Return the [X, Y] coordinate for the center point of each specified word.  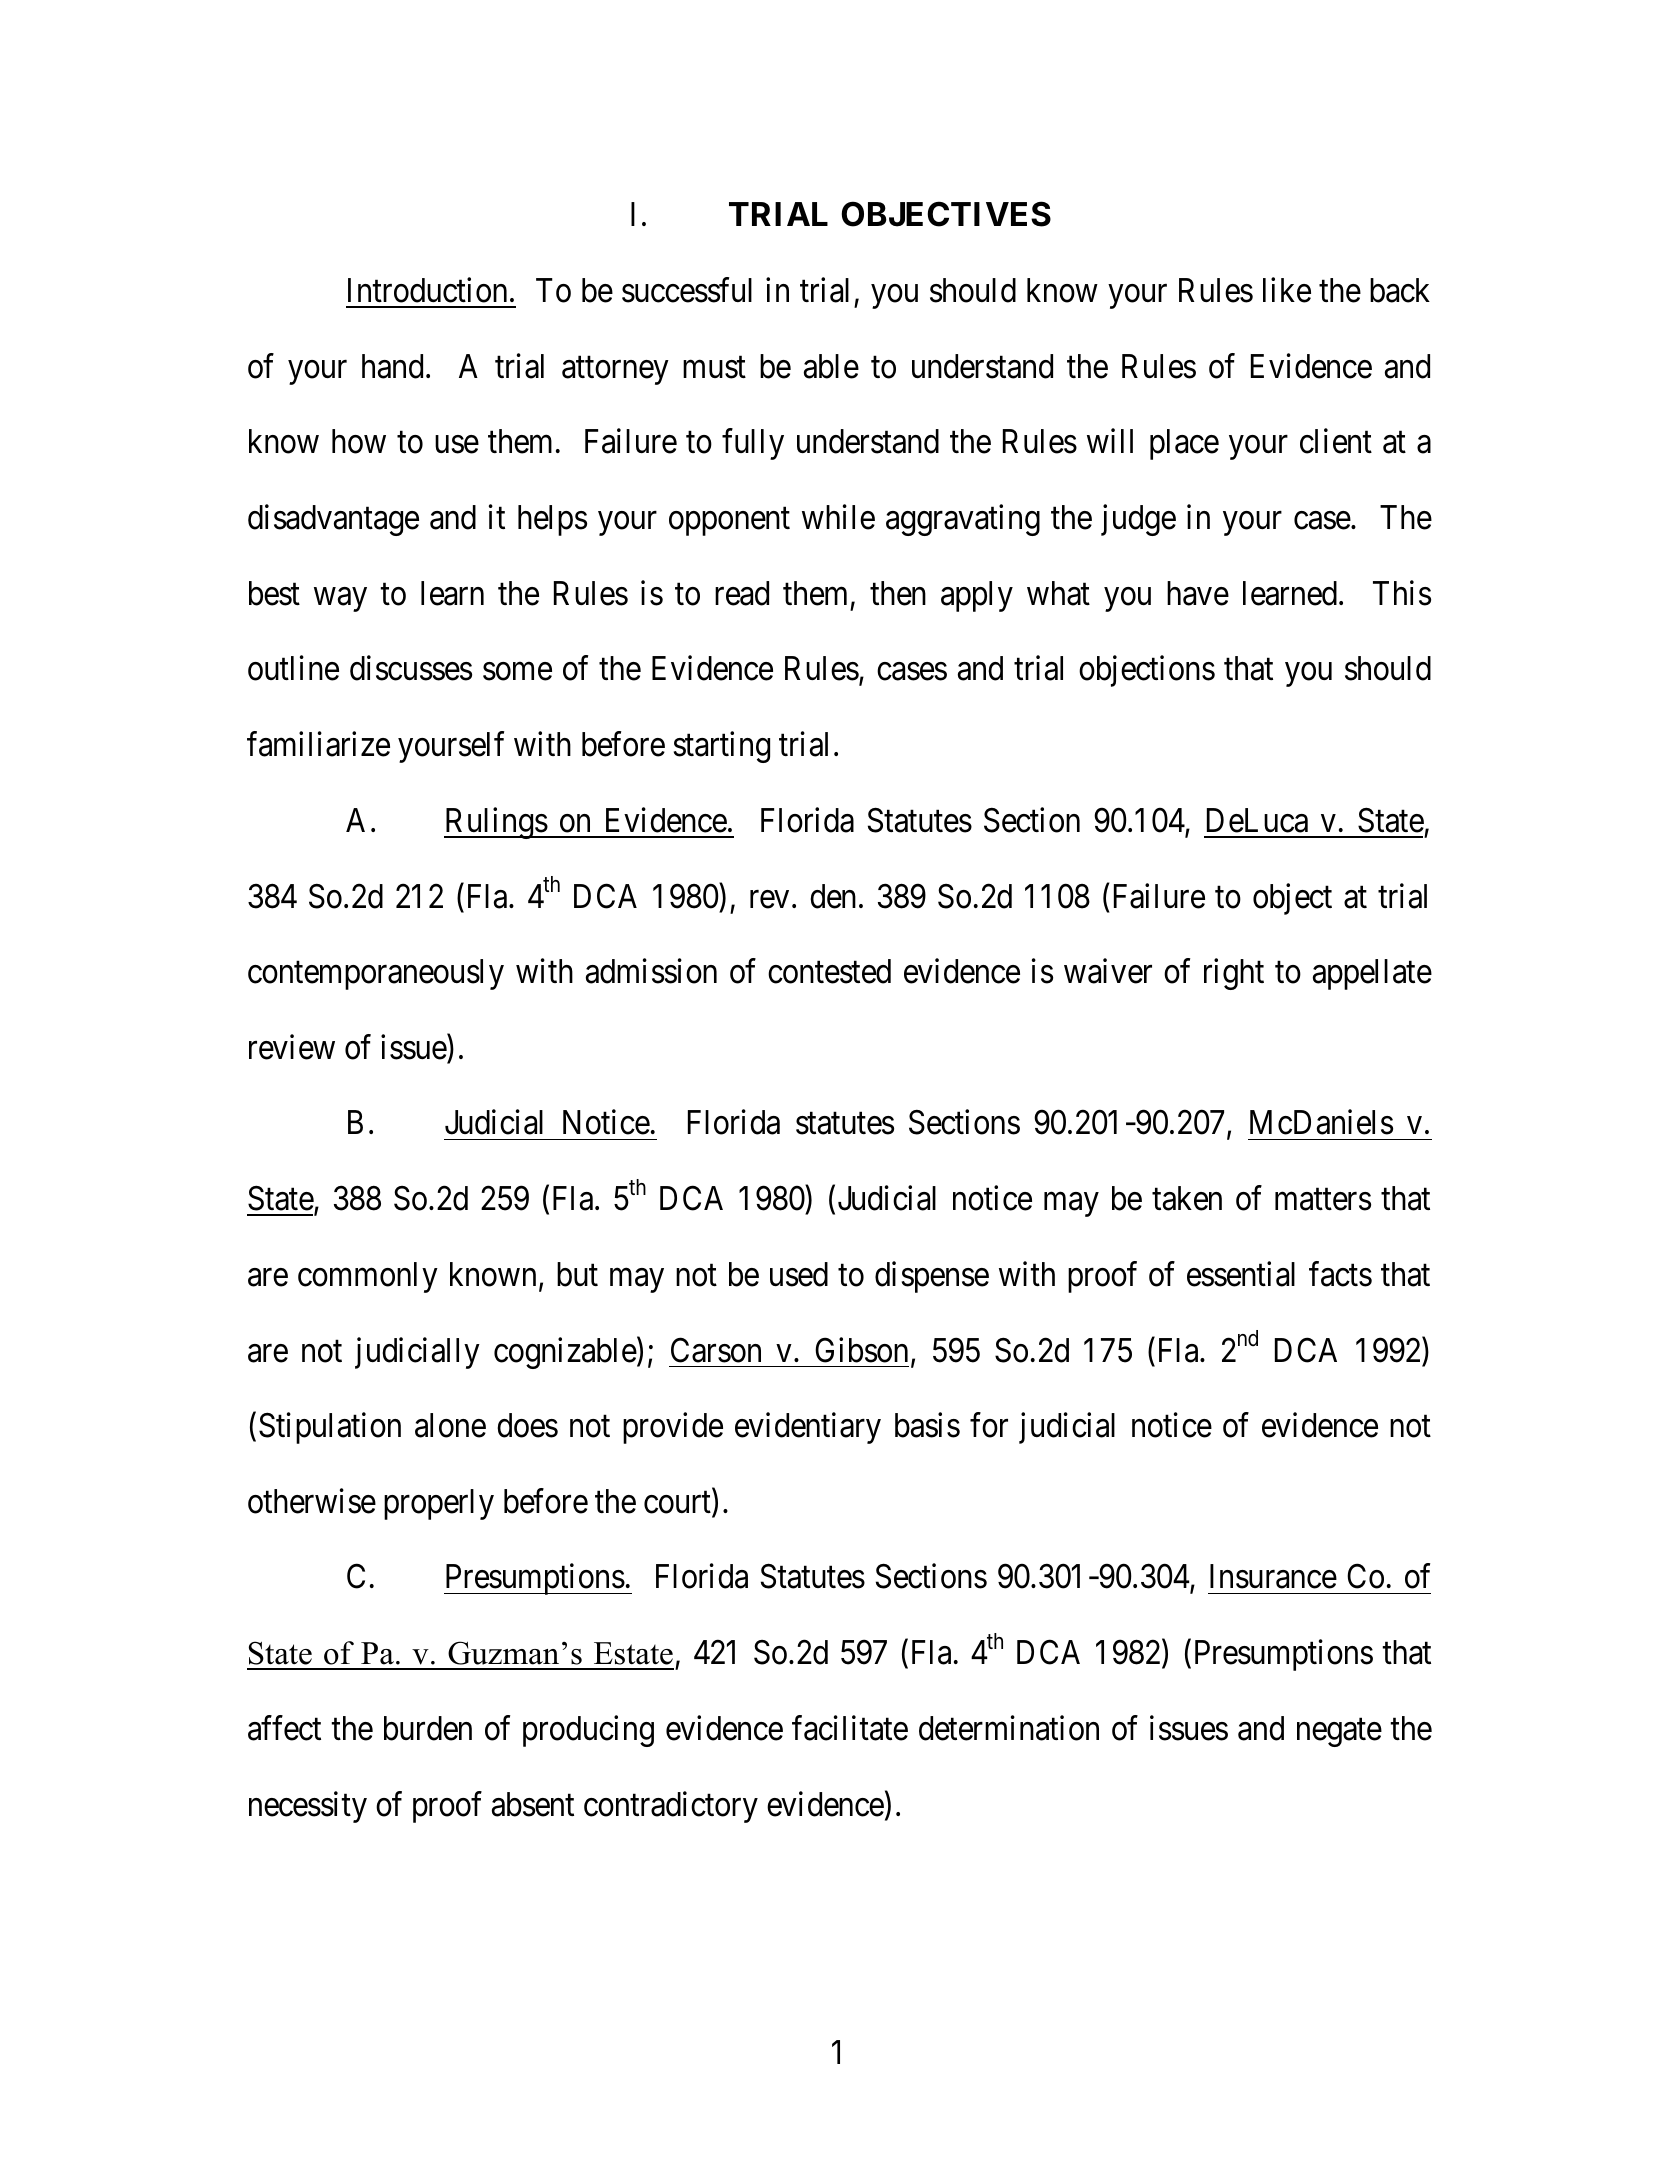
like [1287, 290]
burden [428, 1728]
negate [1339, 1733]
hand [392, 366]
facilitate [850, 1728]
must [714, 368]
